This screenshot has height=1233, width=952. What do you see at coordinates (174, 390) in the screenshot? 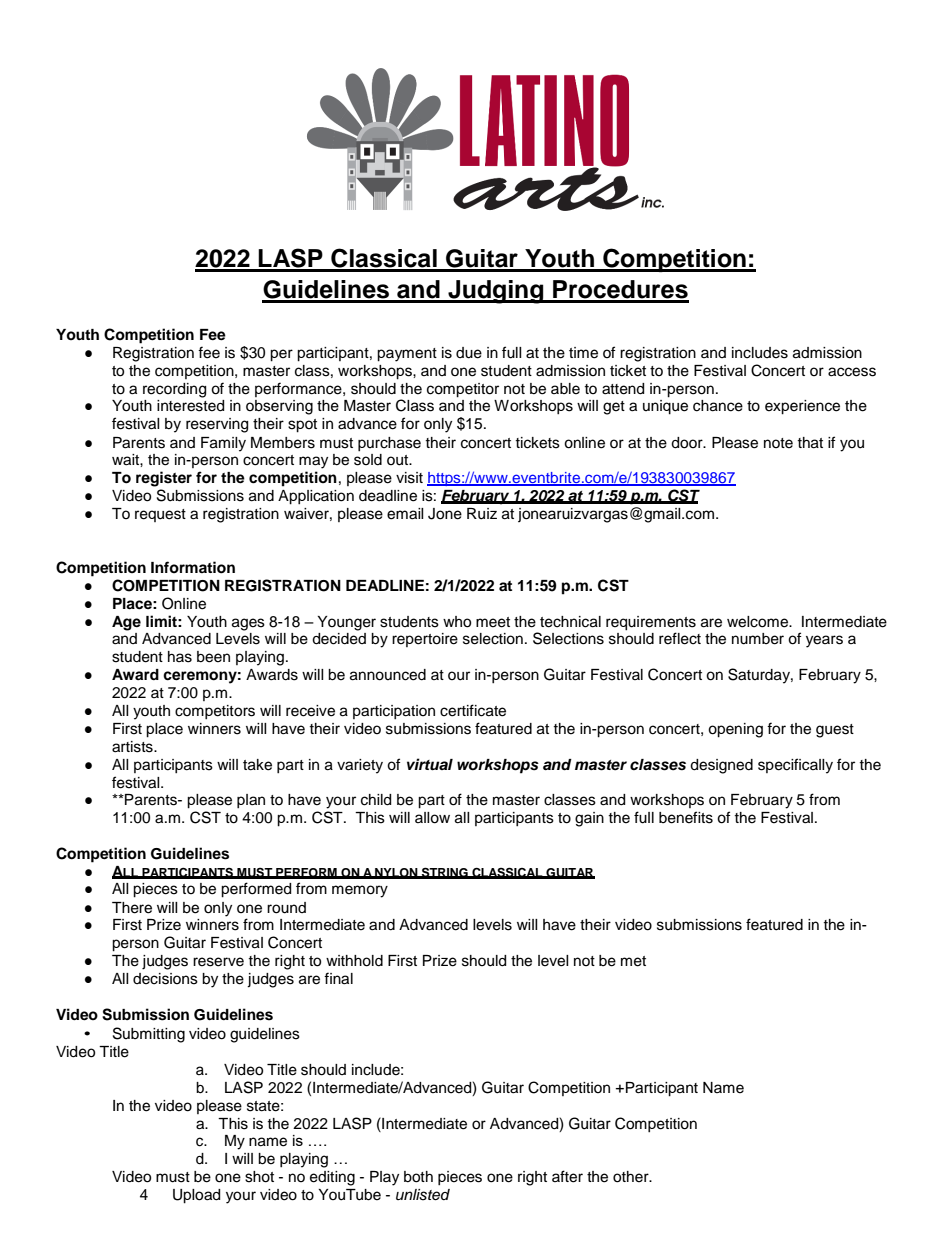
I see `recording` at bounding box center [174, 390].
